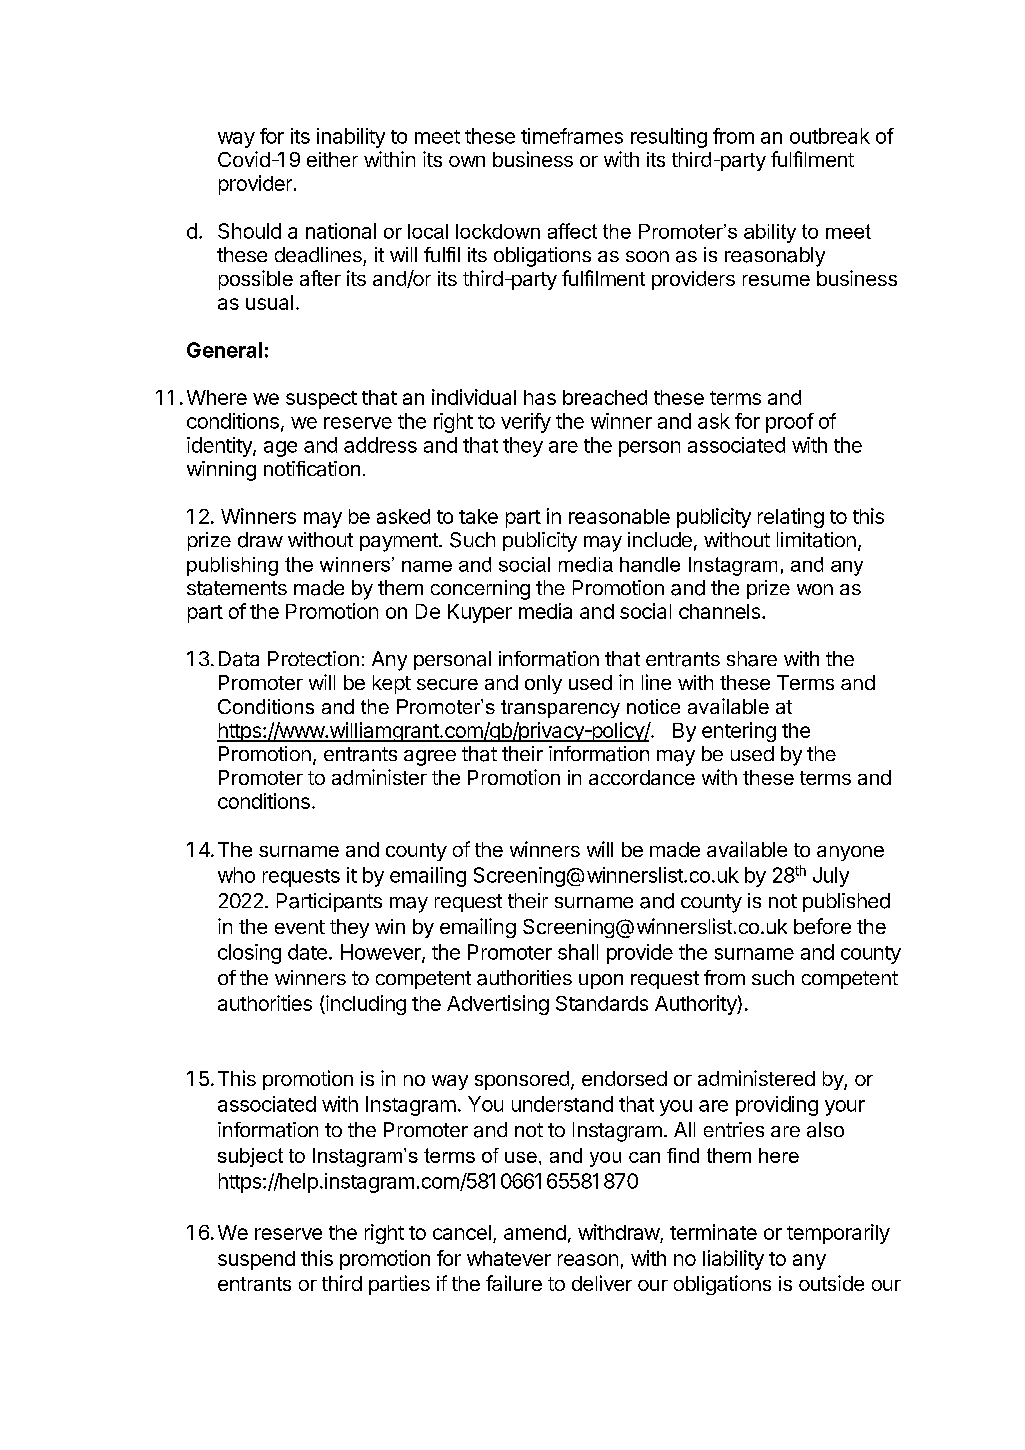 The height and width of the image is (1450, 1025). Describe the element at coordinates (830, 136) in the image. I see `outbreak` at that location.
